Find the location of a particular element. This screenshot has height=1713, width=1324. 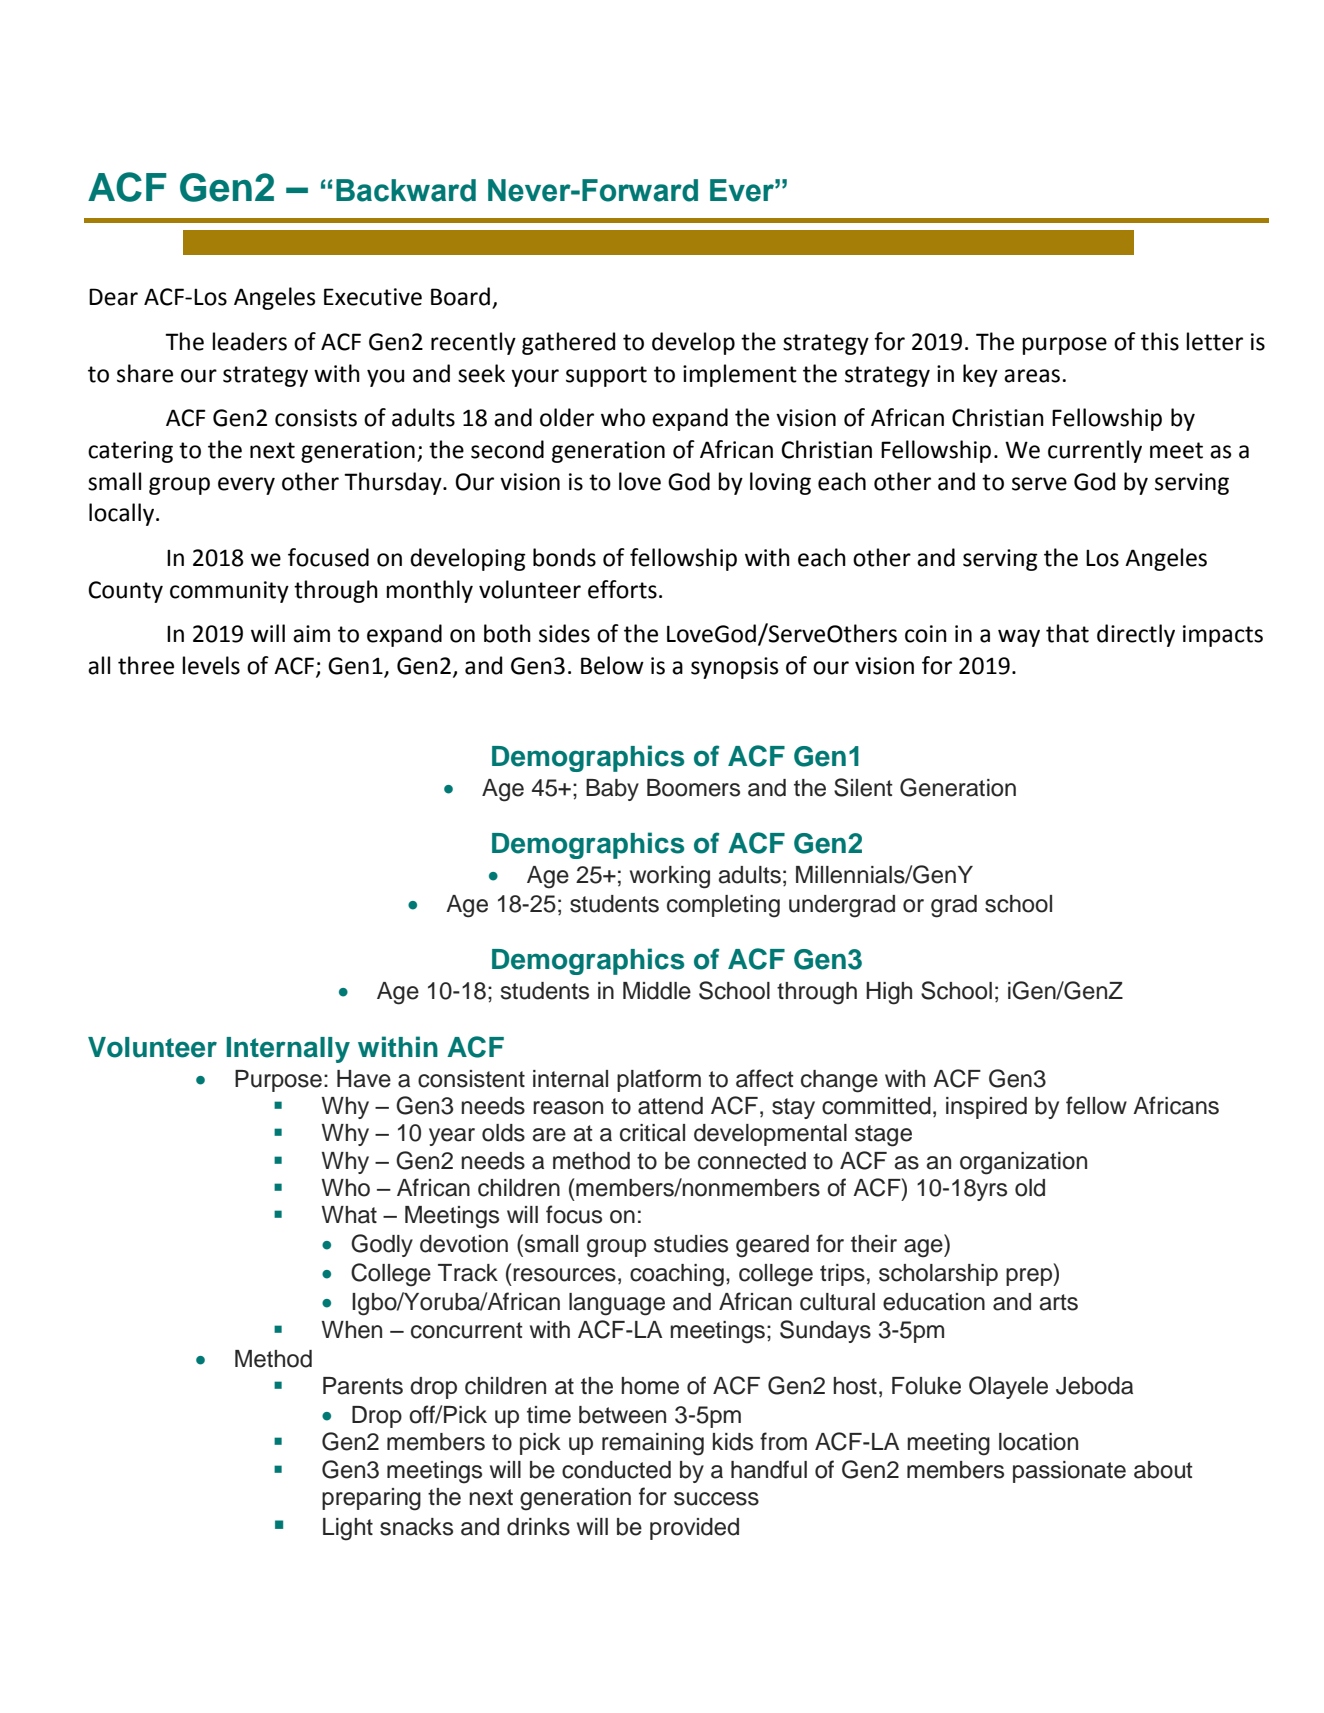

this is located at coordinates (1160, 341).
